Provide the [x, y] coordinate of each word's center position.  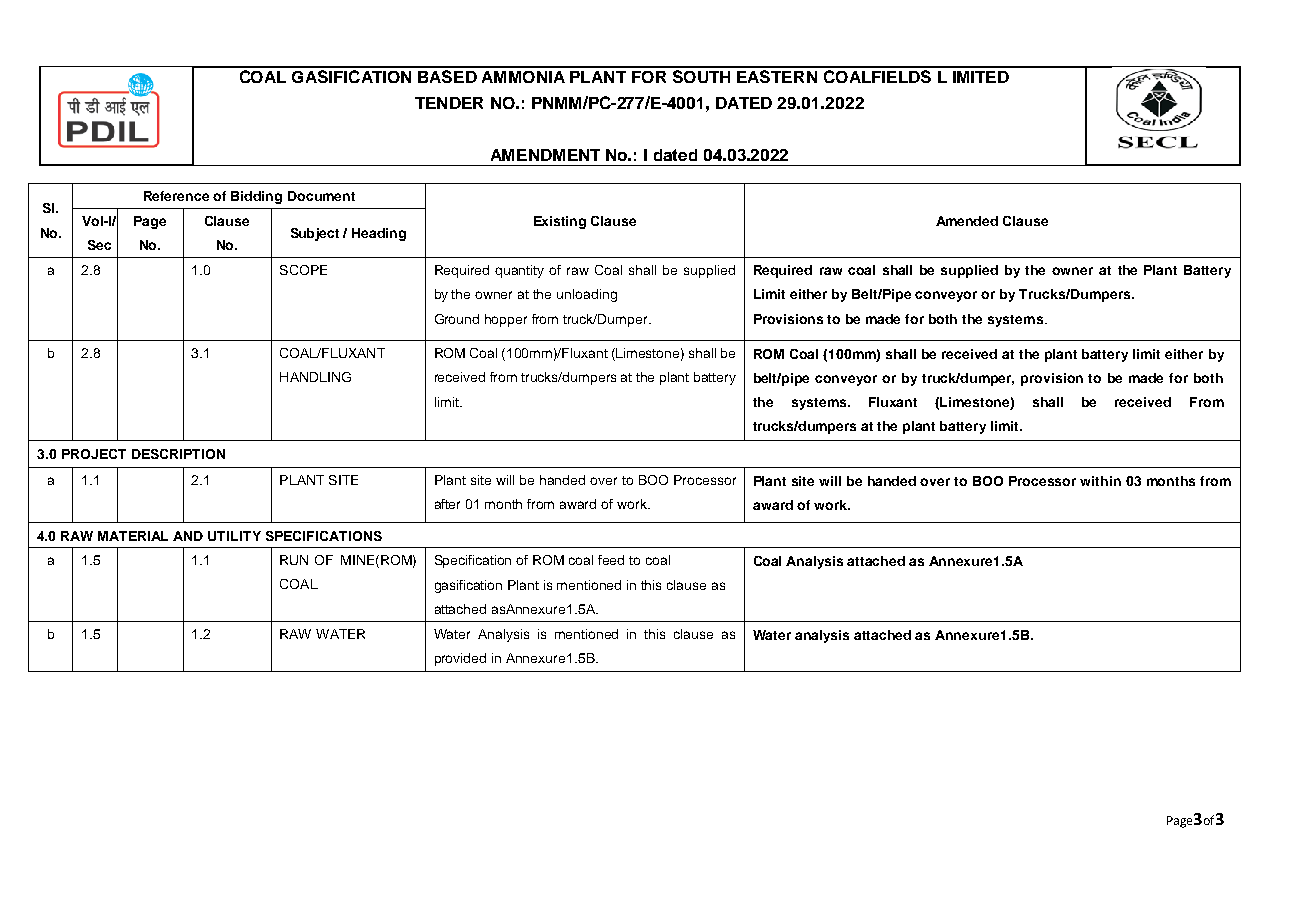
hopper [506, 320]
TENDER [449, 103]
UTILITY [234, 536]
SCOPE [303, 270]
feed [611, 560]
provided [460, 659]
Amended [967, 221]
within [1100, 481]
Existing [560, 222]
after [447, 504]
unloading [587, 295]
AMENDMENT [545, 155]
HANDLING [315, 377]
